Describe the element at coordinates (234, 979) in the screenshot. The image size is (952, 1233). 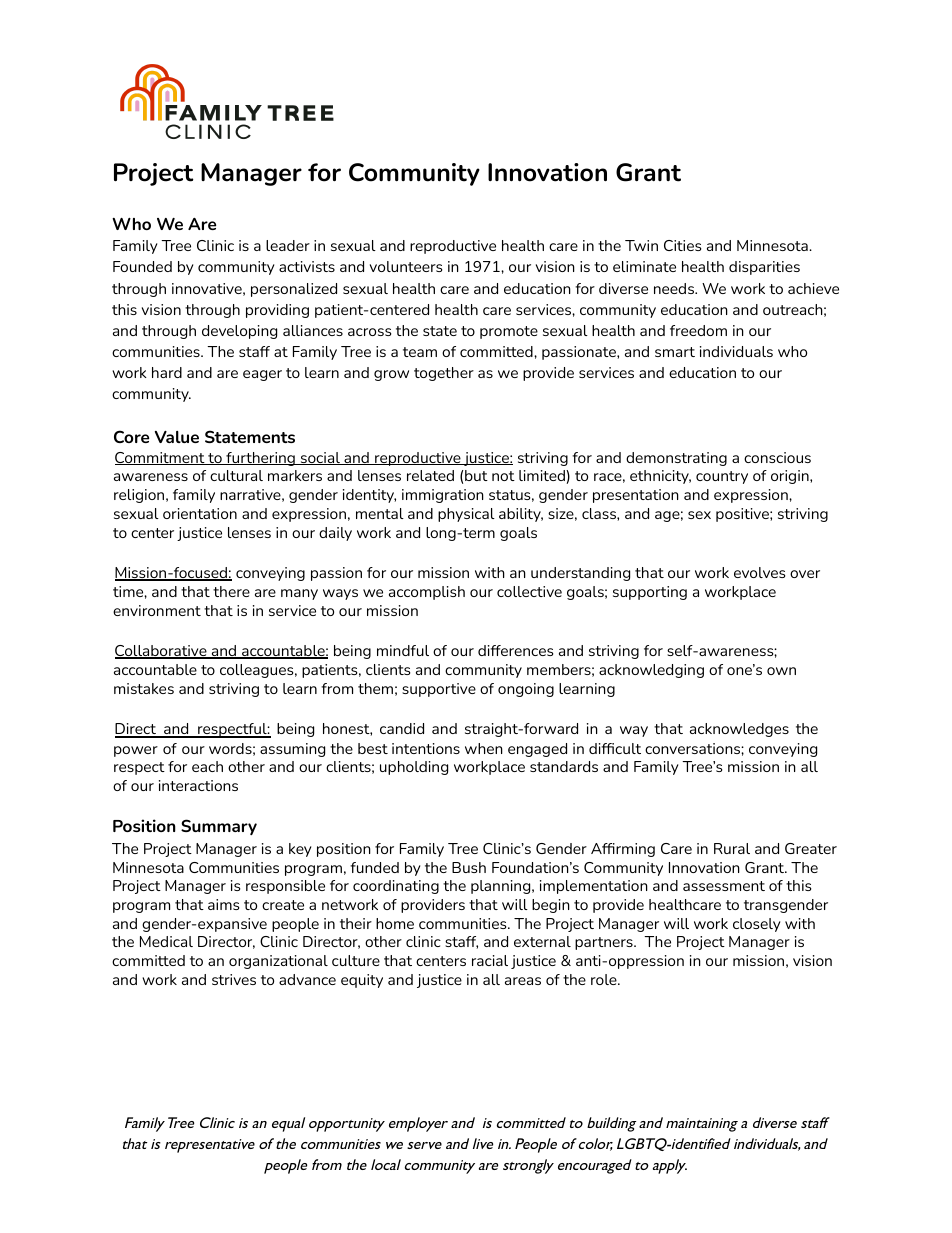
I see `strives` at that location.
